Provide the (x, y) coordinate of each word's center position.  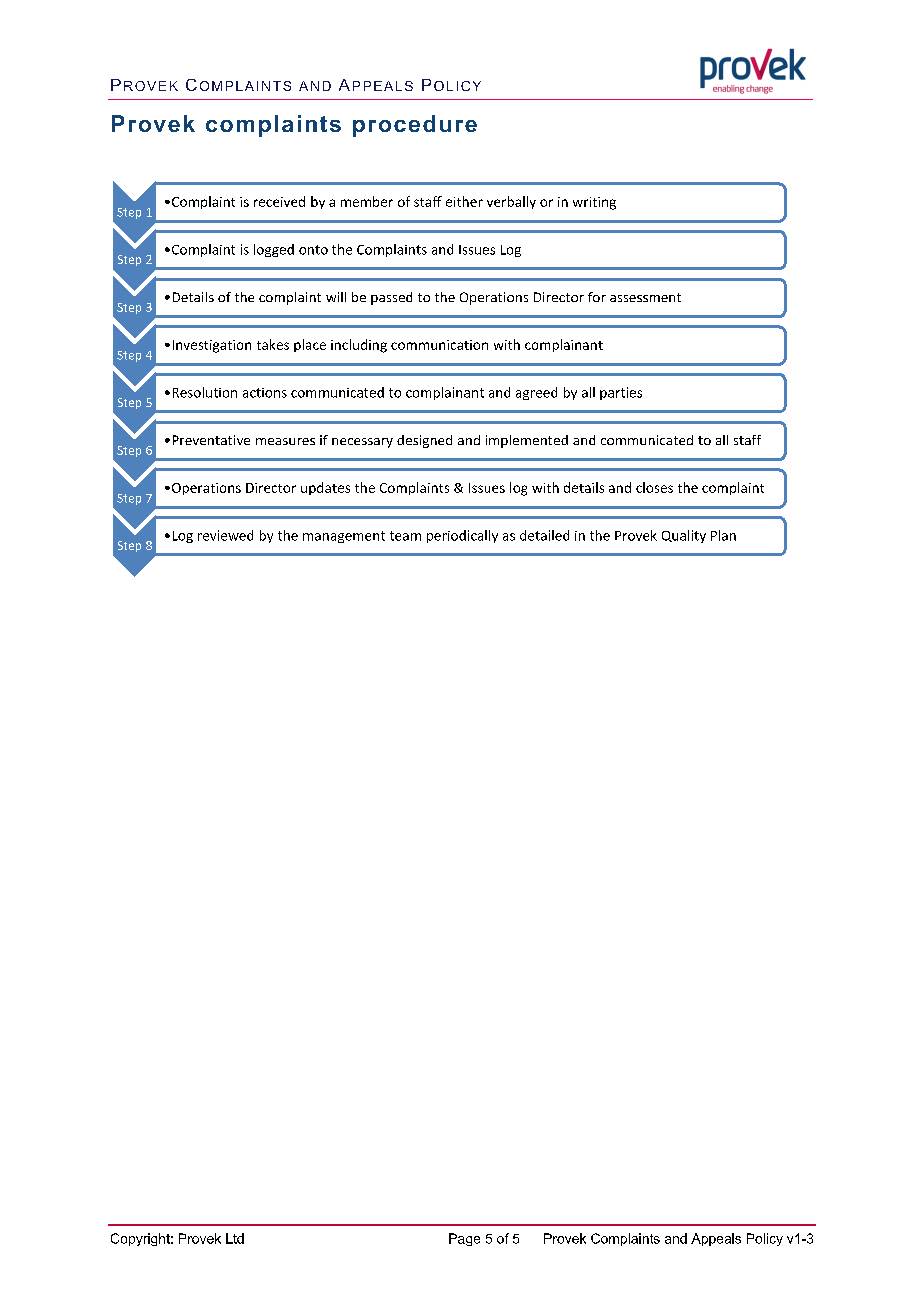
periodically (462, 536)
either (464, 201)
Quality (684, 536)
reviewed (225, 535)
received (279, 201)
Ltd (235, 1238)
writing (594, 203)
